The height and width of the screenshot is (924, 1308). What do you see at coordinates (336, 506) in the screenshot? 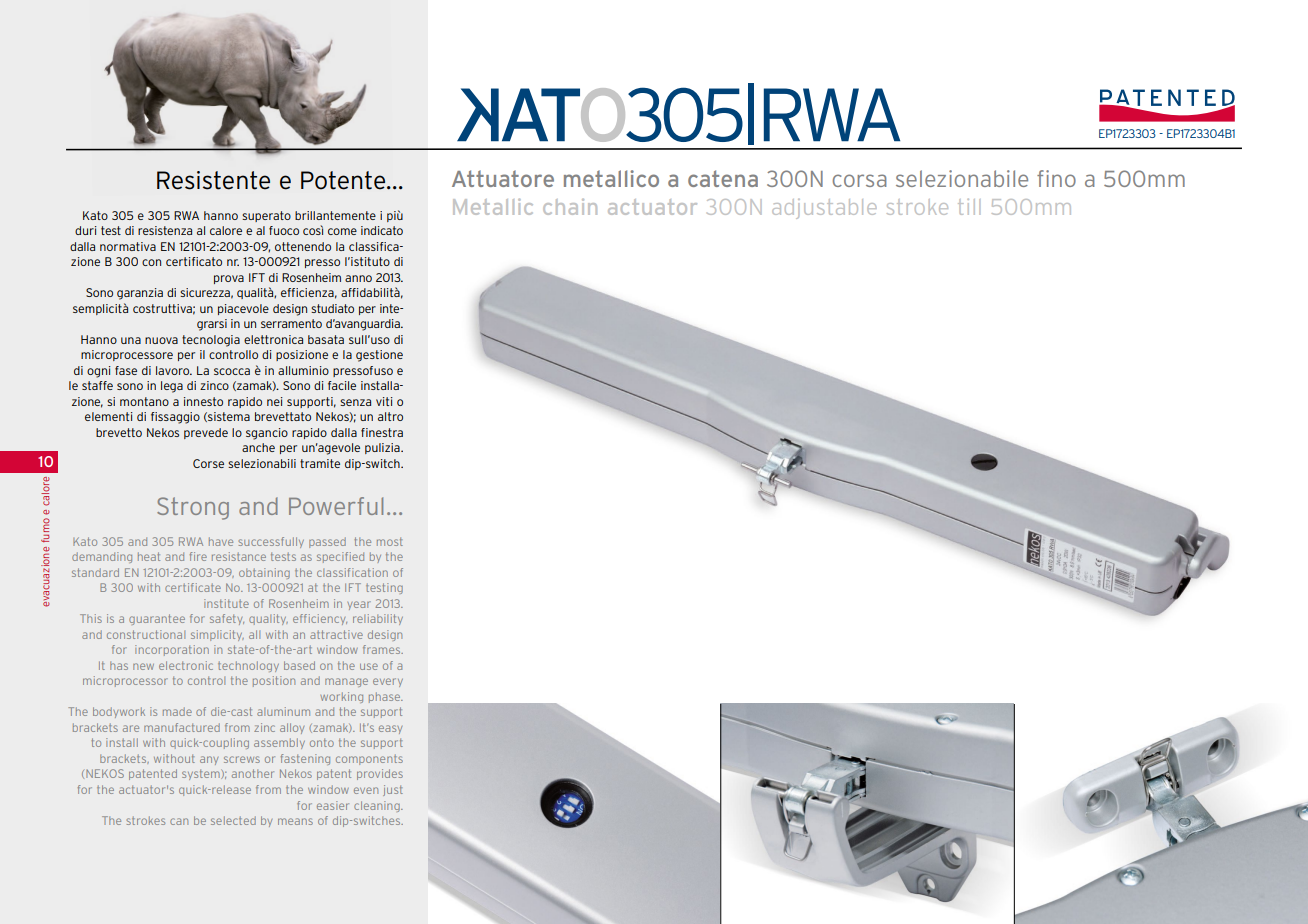
I see `Powerful` at bounding box center [336, 506].
